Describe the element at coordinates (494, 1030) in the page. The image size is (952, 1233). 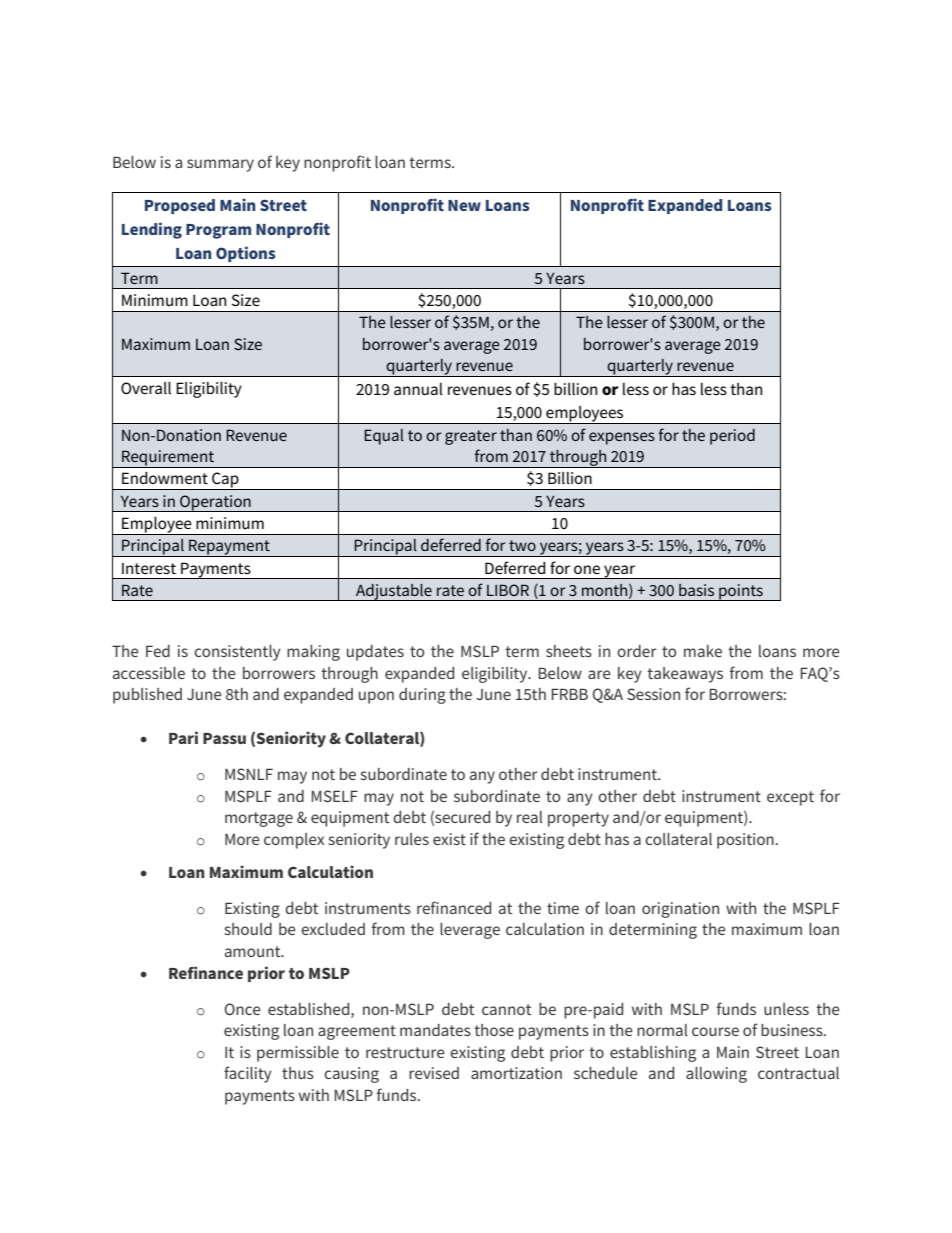
I see `those` at that location.
